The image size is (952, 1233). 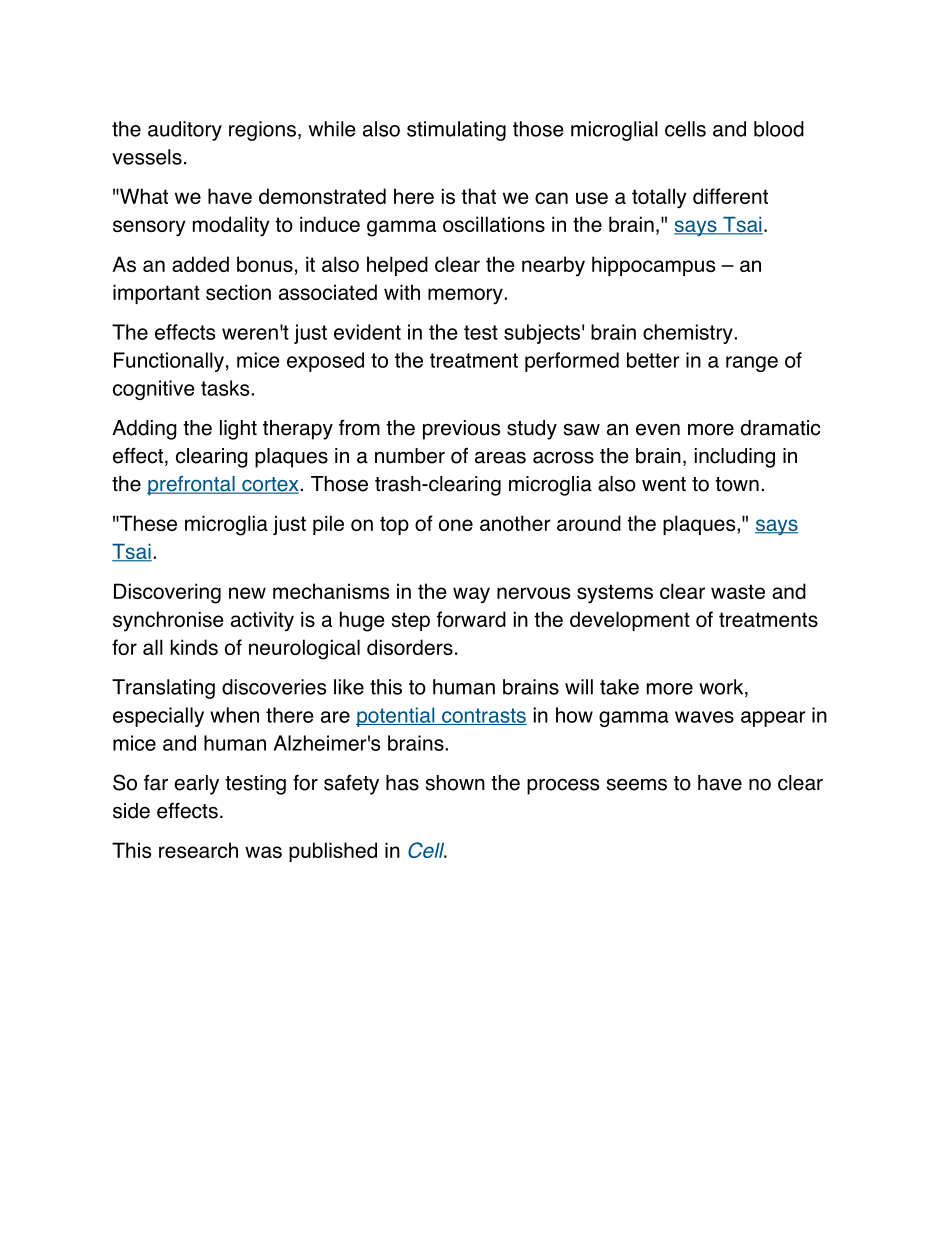 What do you see at coordinates (456, 525) in the screenshot?
I see `one` at bounding box center [456, 525].
